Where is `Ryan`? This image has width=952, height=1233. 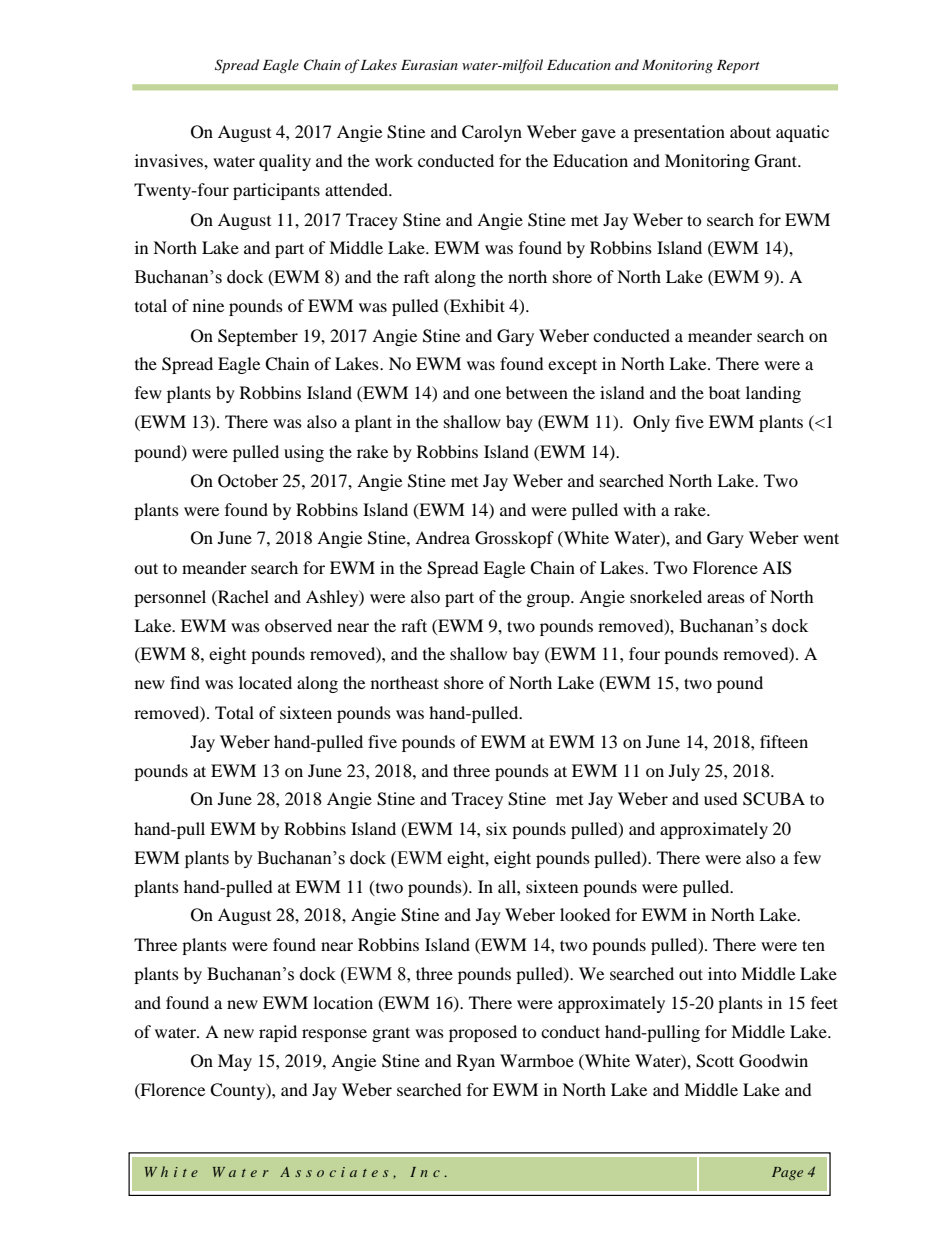
Ryan is located at coordinates (476, 1062).
